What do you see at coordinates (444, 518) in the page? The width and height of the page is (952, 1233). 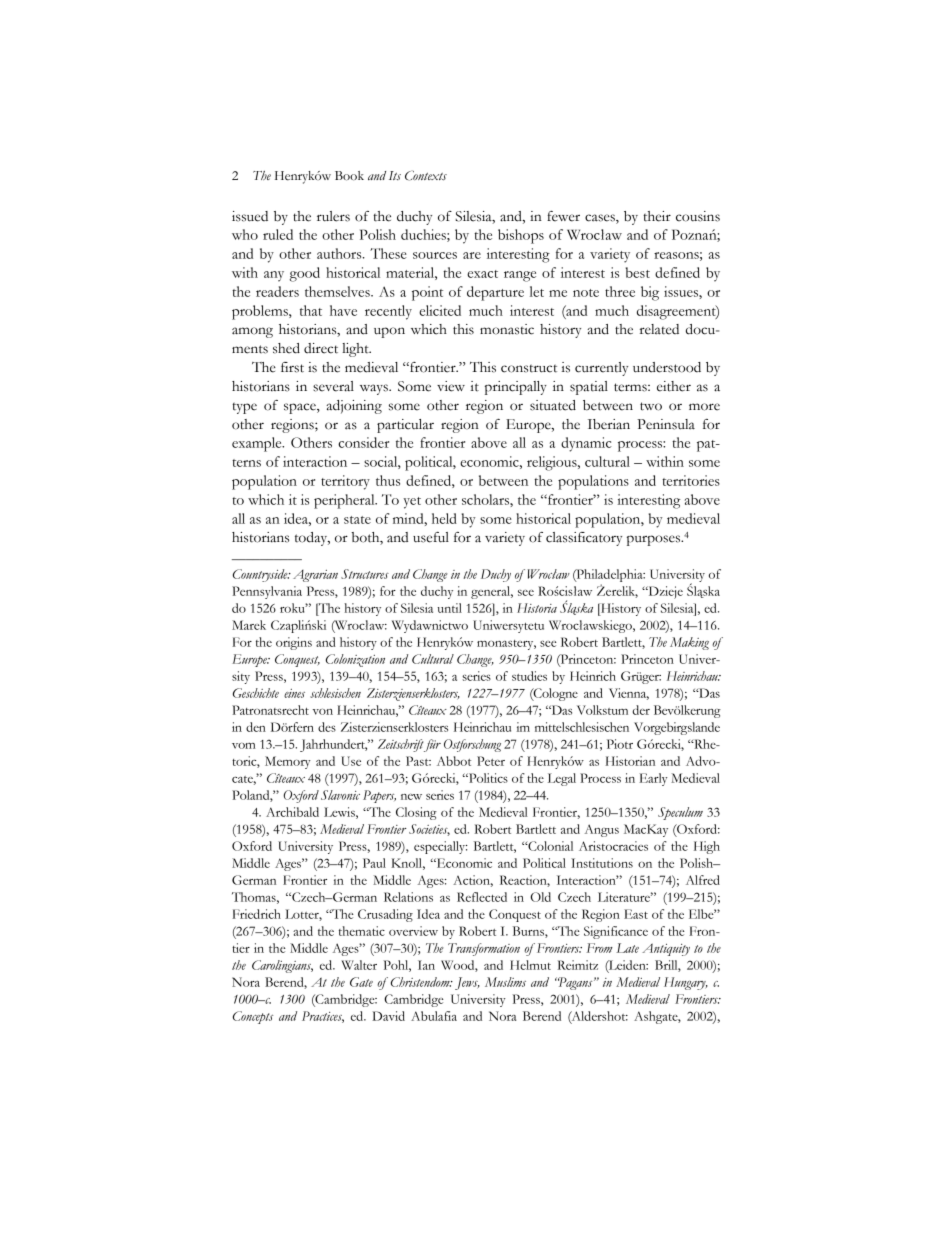 I see `held` at bounding box center [444, 518].
